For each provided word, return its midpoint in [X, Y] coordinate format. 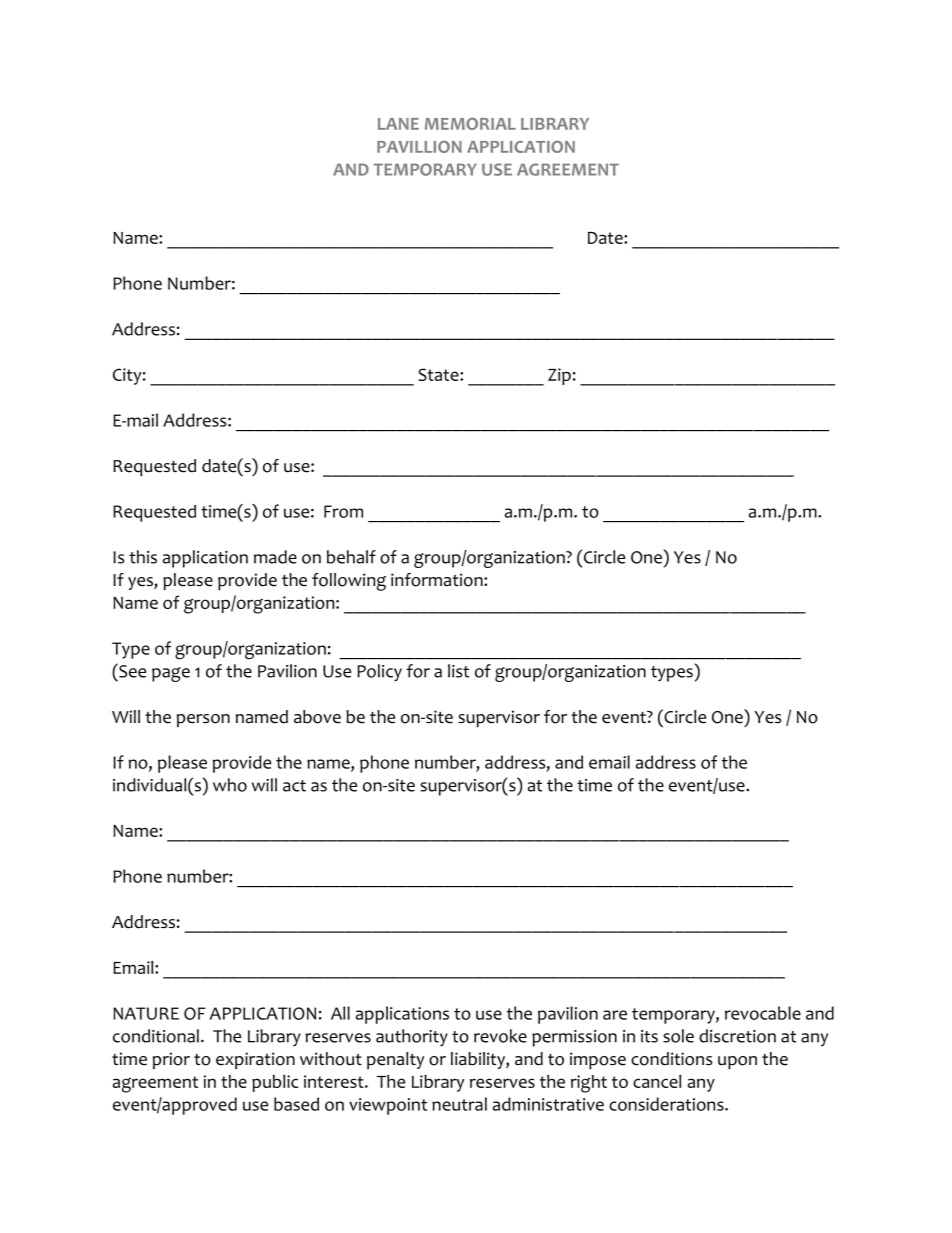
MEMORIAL [470, 124]
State [439, 374]
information [438, 580]
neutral [459, 1104]
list [458, 671]
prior [171, 1060]
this [143, 557]
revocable [763, 1013]
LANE [398, 124]
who [230, 785]
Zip [559, 376]
